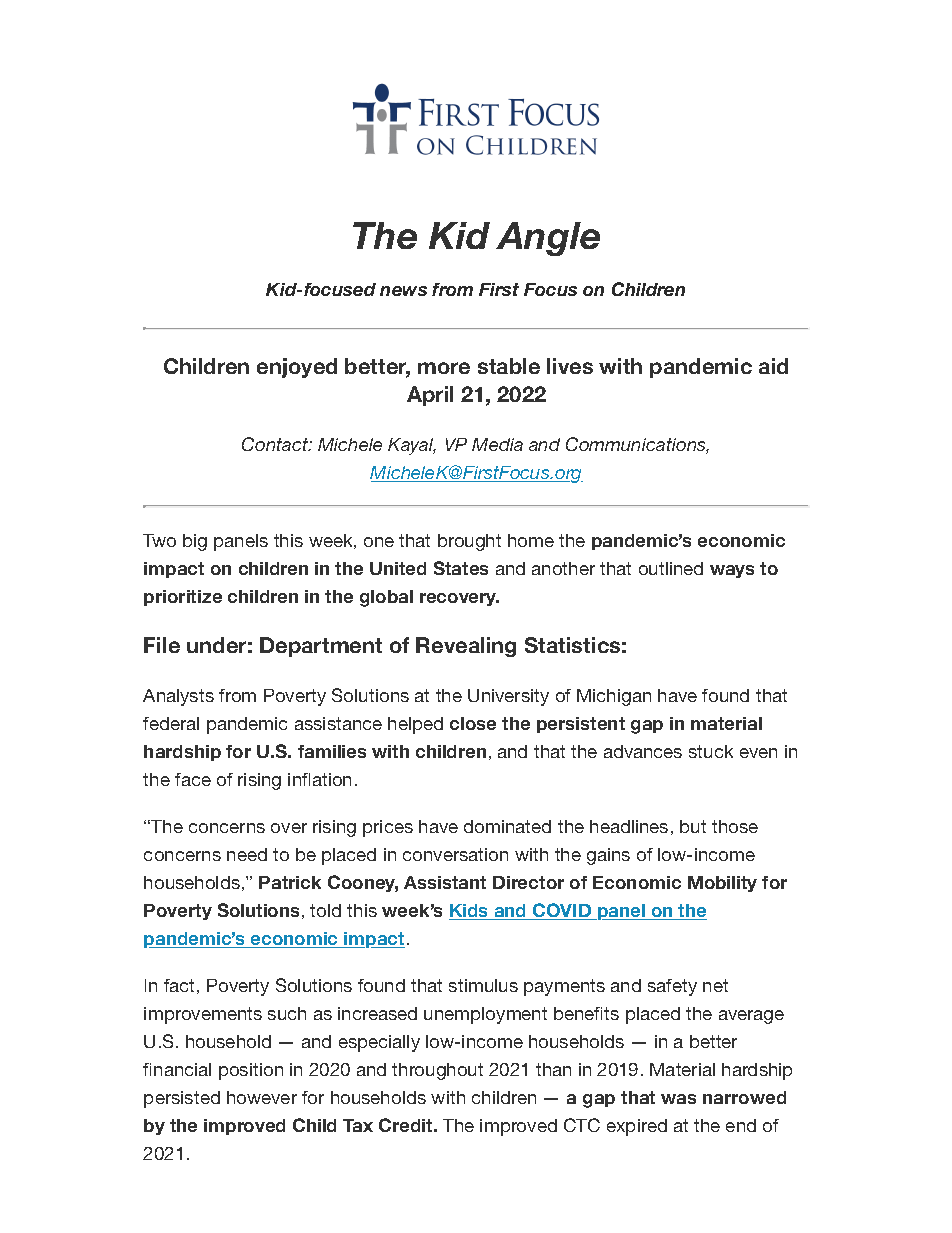  Describe the element at coordinates (469, 542) in the image. I see `brought` at that location.
